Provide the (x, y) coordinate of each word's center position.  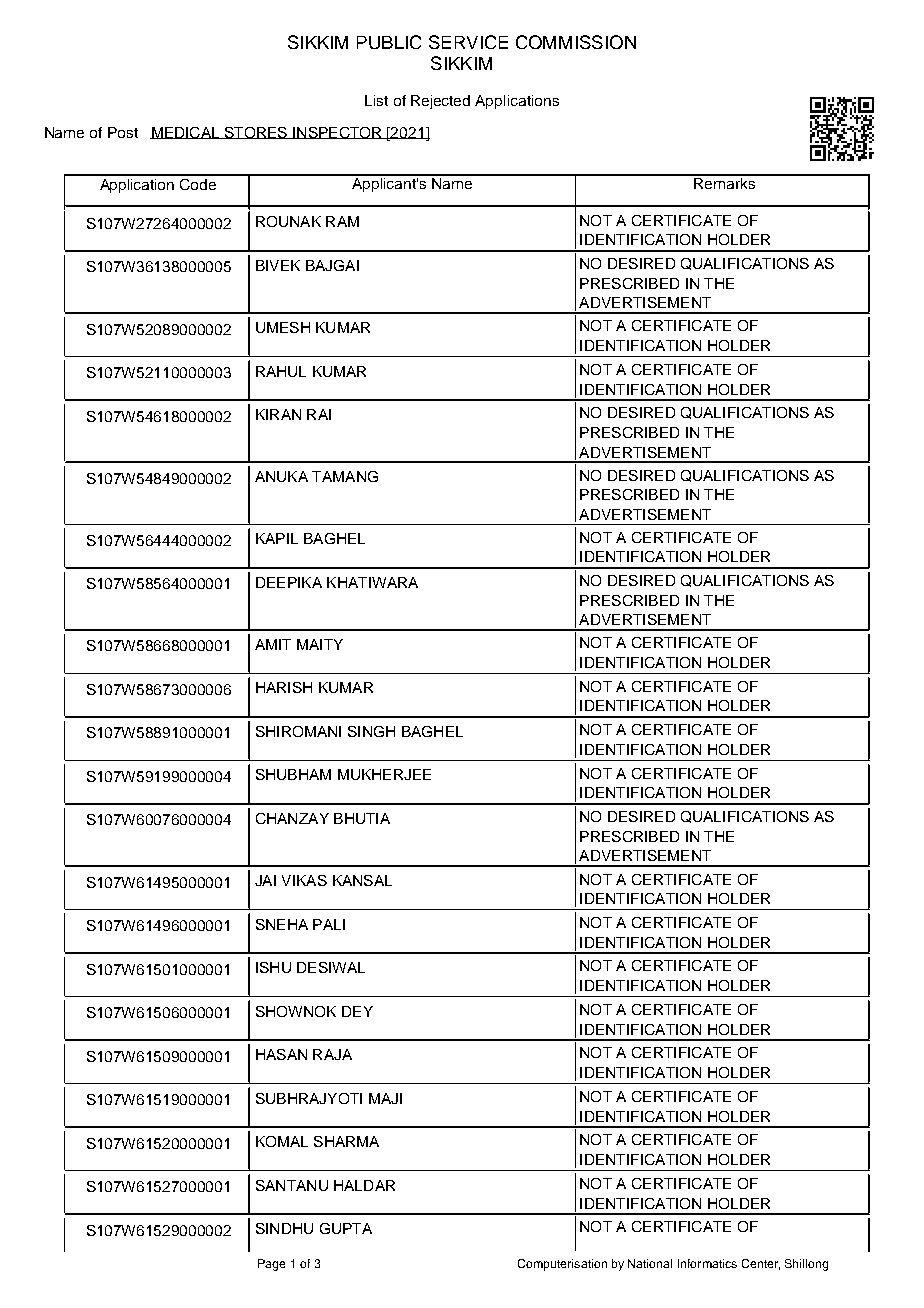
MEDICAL (186, 133)
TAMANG (345, 476)
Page (271, 1265)
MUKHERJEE (384, 774)
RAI (319, 414)
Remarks (724, 182)
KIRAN (278, 414)
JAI (265, 880)
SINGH (371, 731)
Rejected (440, 102)
